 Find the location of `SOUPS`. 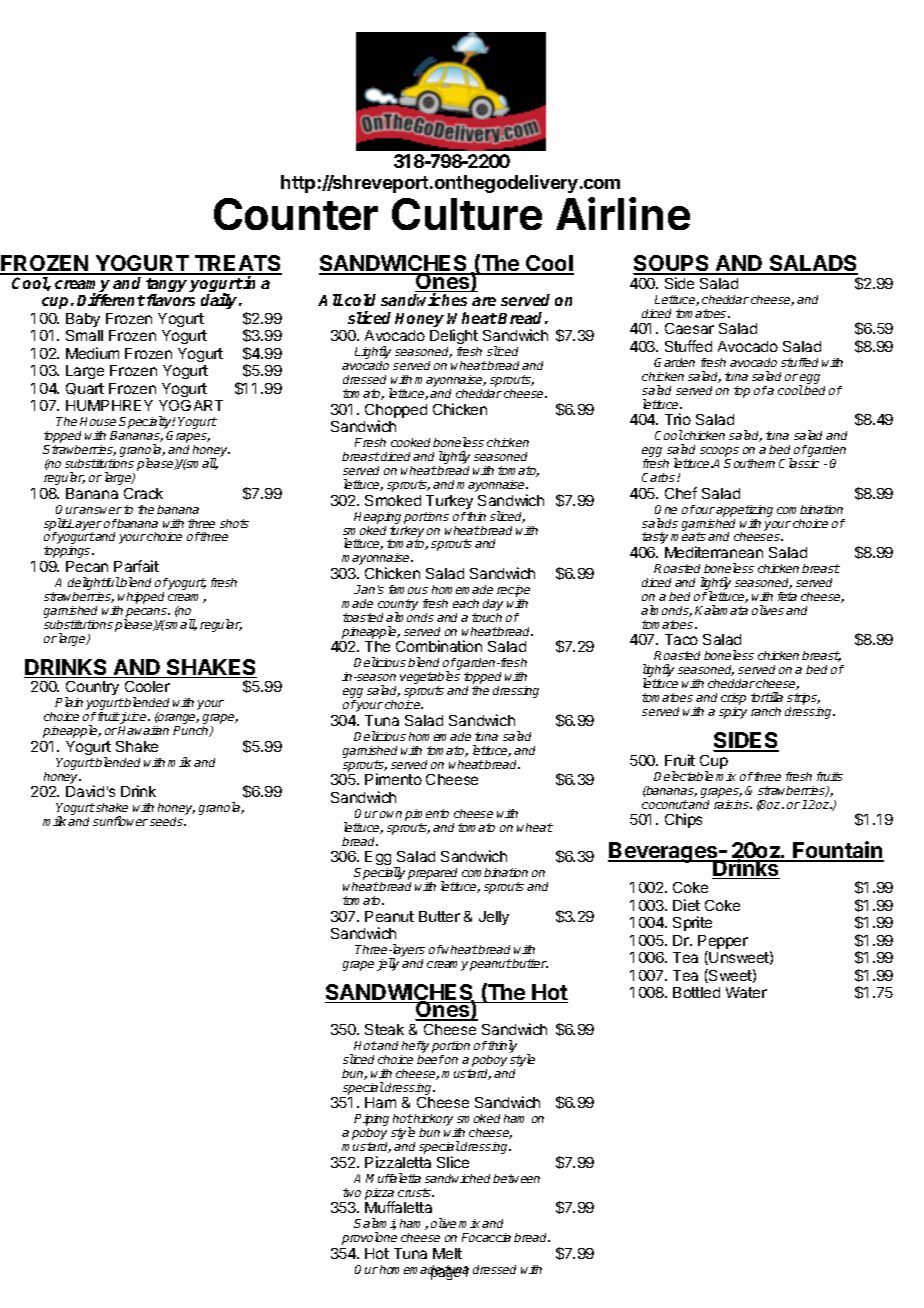

SOUPS is located at coordinates (672, 265).
